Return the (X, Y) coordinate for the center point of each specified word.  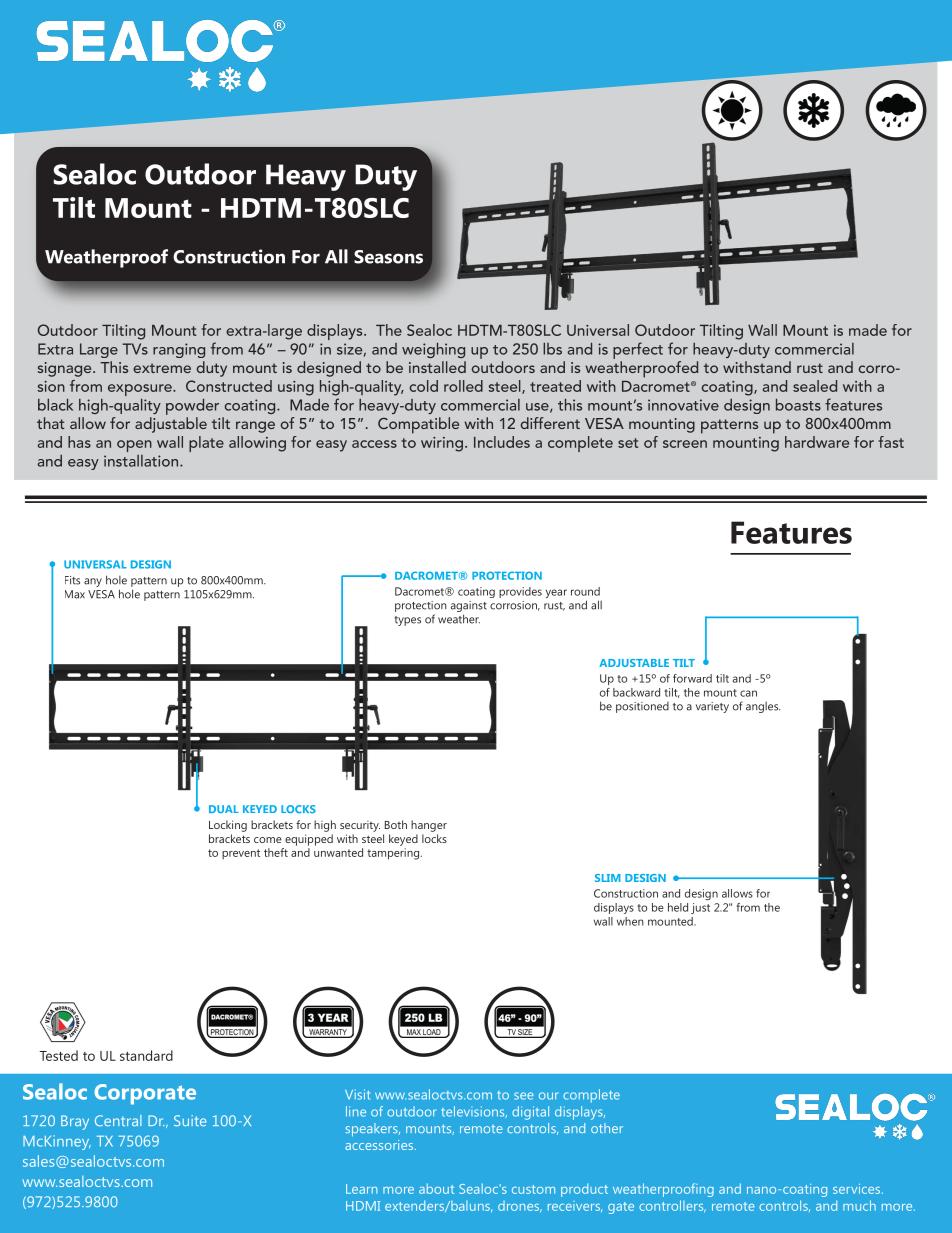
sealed (815, 386)
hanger (429, 826)
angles (763, 707)
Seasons (388, 257)
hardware (817, 442)
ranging (179, 350)
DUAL (224, 809)
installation (142, 461)
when (630, 921)
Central (118, 1120)
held (678, 907)
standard (146, 1055)
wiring (442, 444)
